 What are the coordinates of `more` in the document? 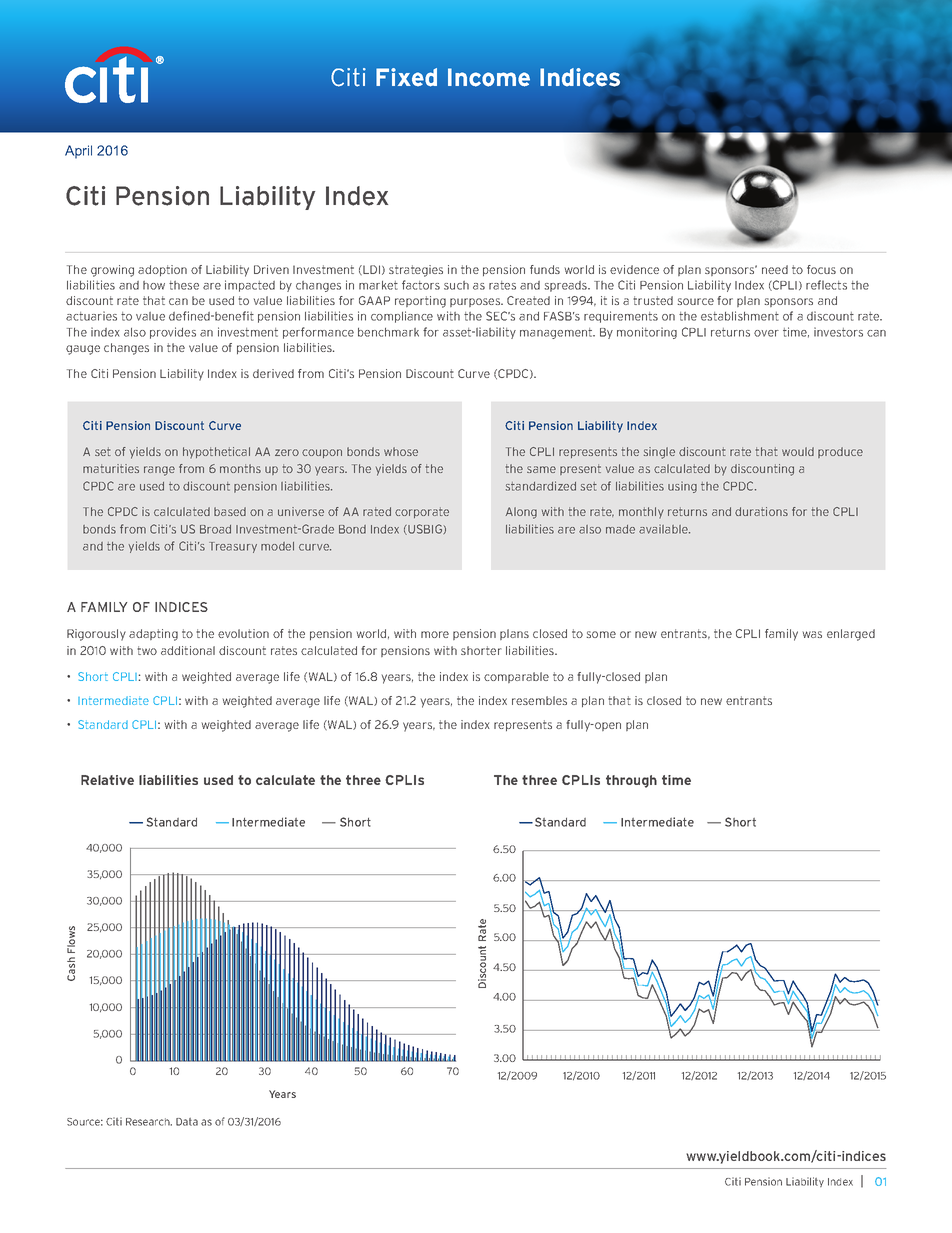 It's located at (435, 634).
